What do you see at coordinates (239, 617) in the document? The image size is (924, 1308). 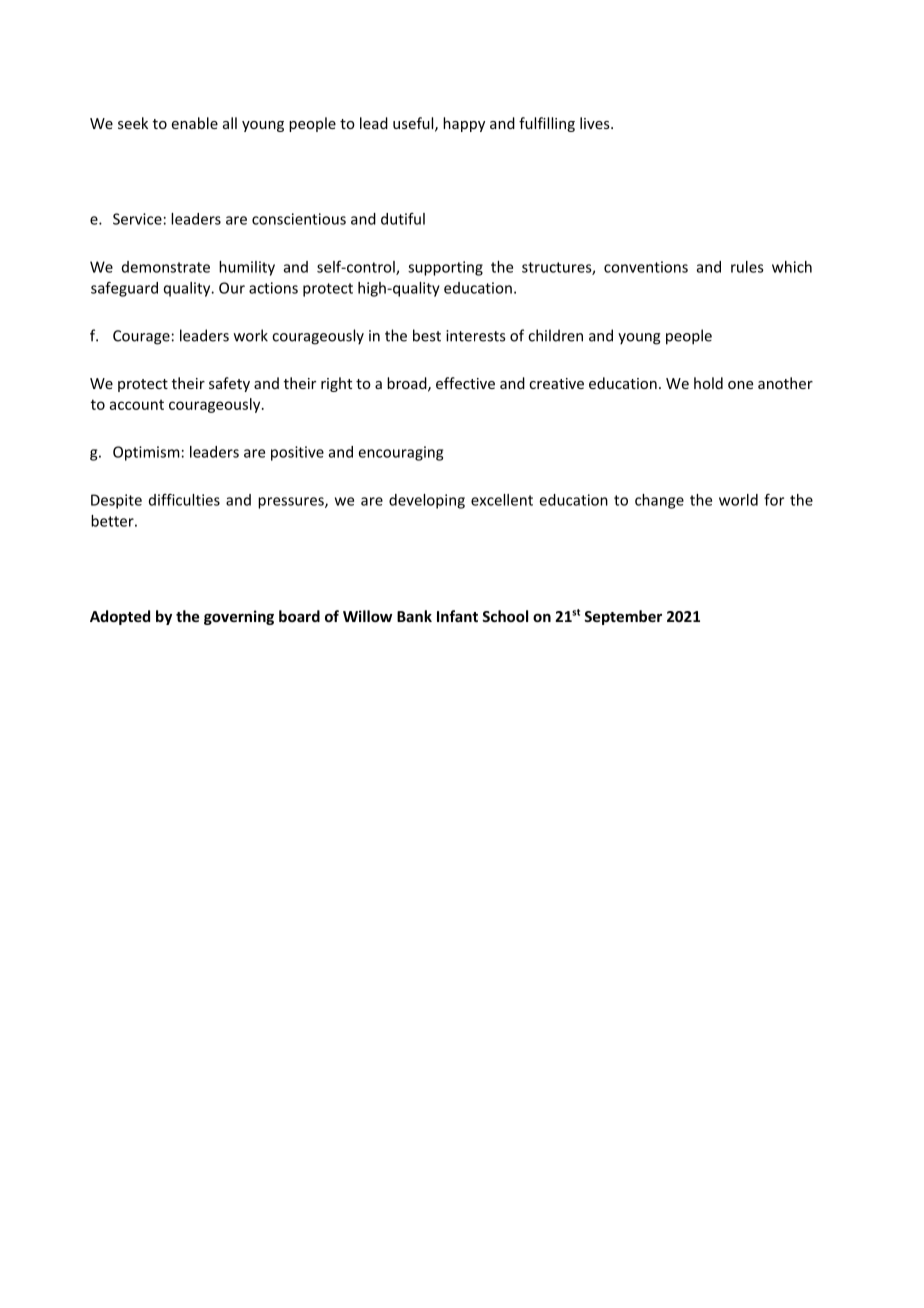 I see `governing` at bounding box center [239, 617].
